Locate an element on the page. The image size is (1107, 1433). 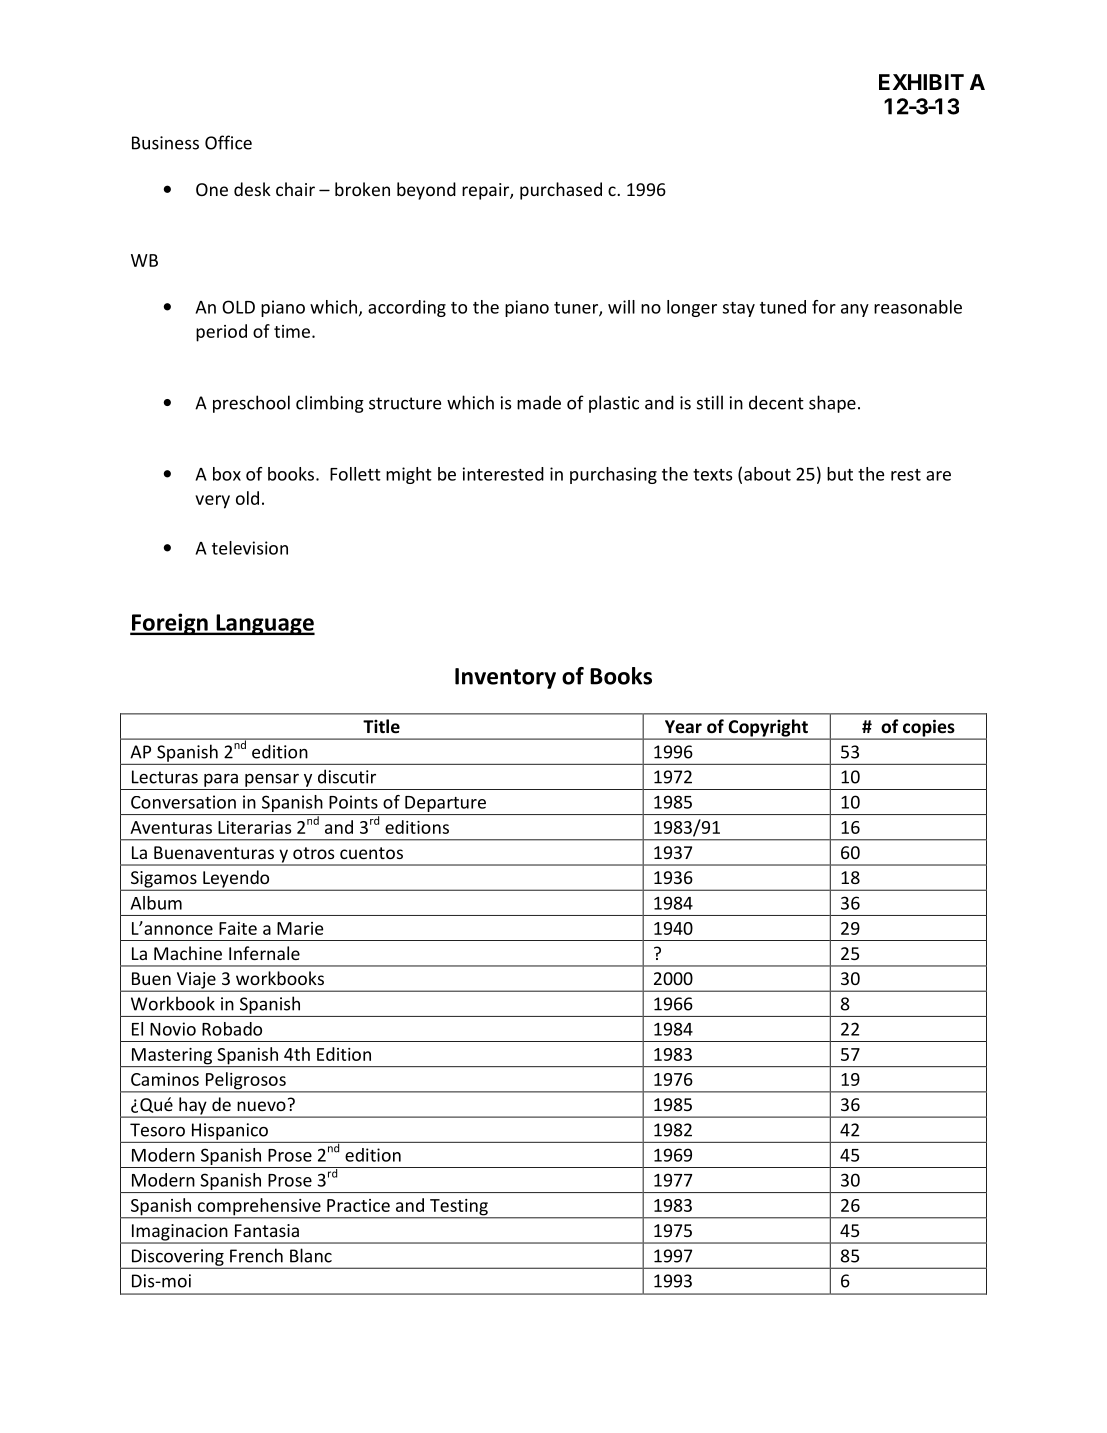
desk is located at coordinates (252, 189).
